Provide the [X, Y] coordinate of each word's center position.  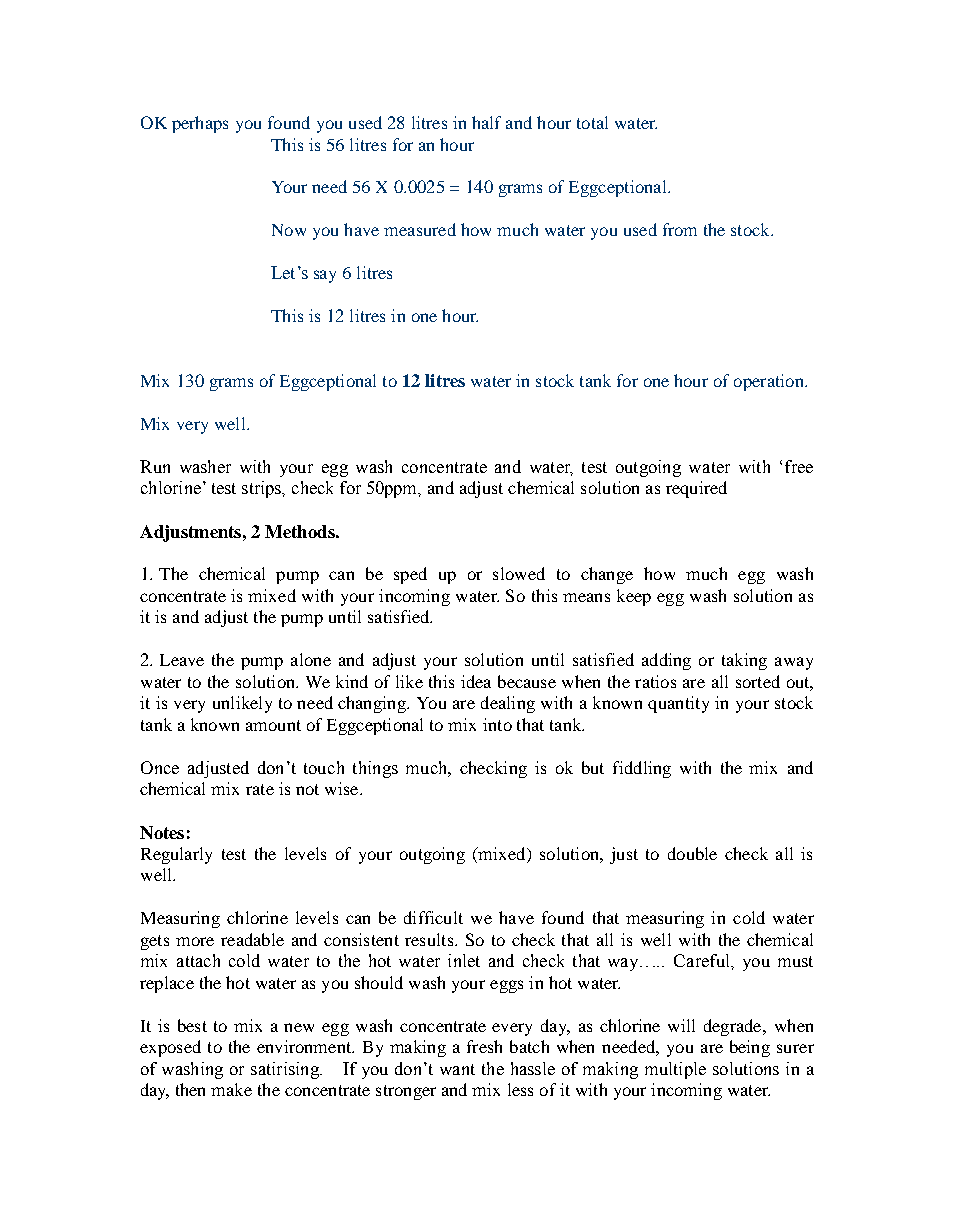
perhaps [200, 124]
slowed [519, 573]
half [486, 122]
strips [263, 489]
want [457, 1069]
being [750, 1048]
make [231, 1089]
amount [273, 725]
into [497, 724]
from [680, 229]
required [696, 489]
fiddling [642, 769]
